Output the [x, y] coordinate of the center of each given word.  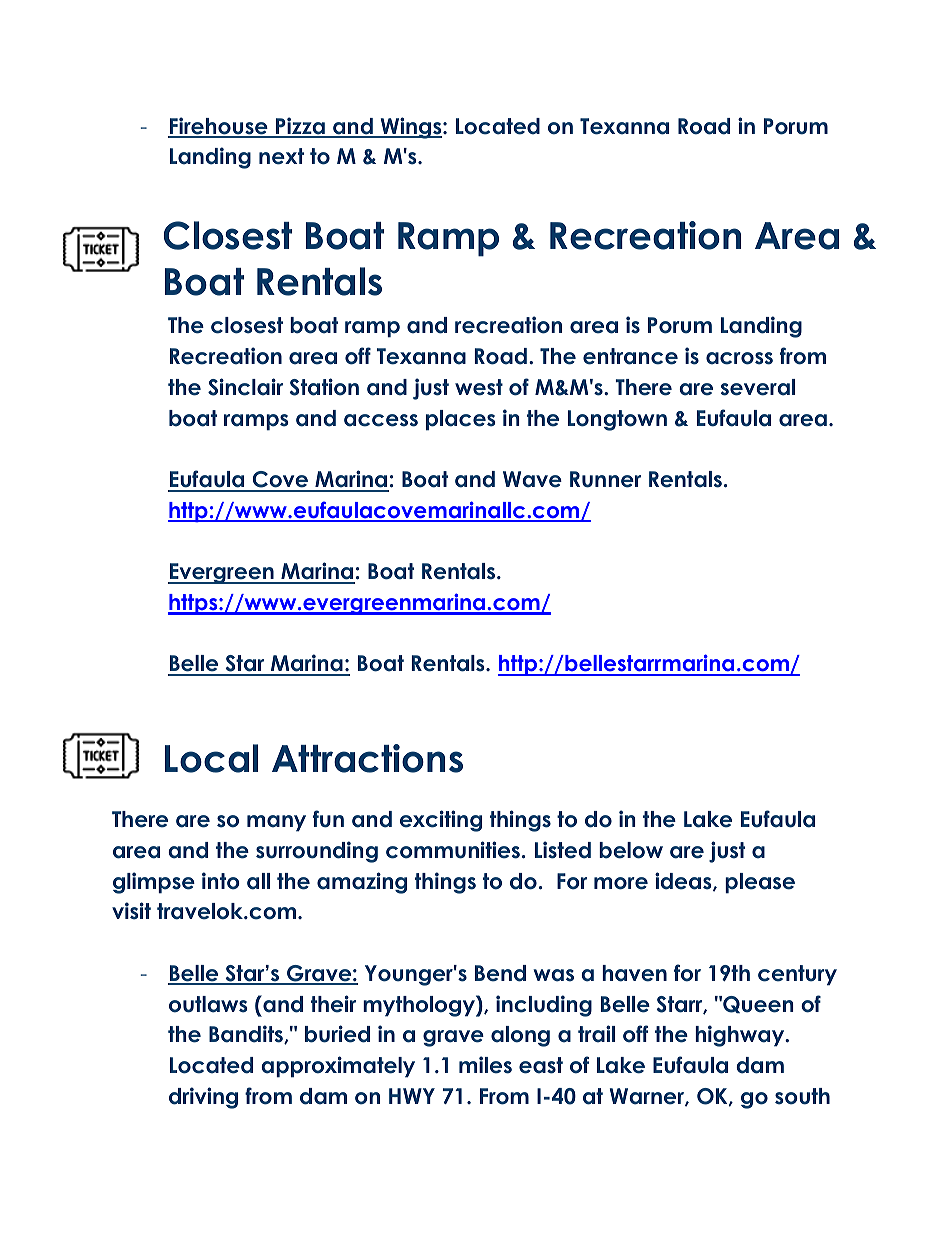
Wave [532, 479]
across [739, 358]
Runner [605, 479]
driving [203, 1098]
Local [211, 758]
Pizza [300, 127]
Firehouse [219, 127]
